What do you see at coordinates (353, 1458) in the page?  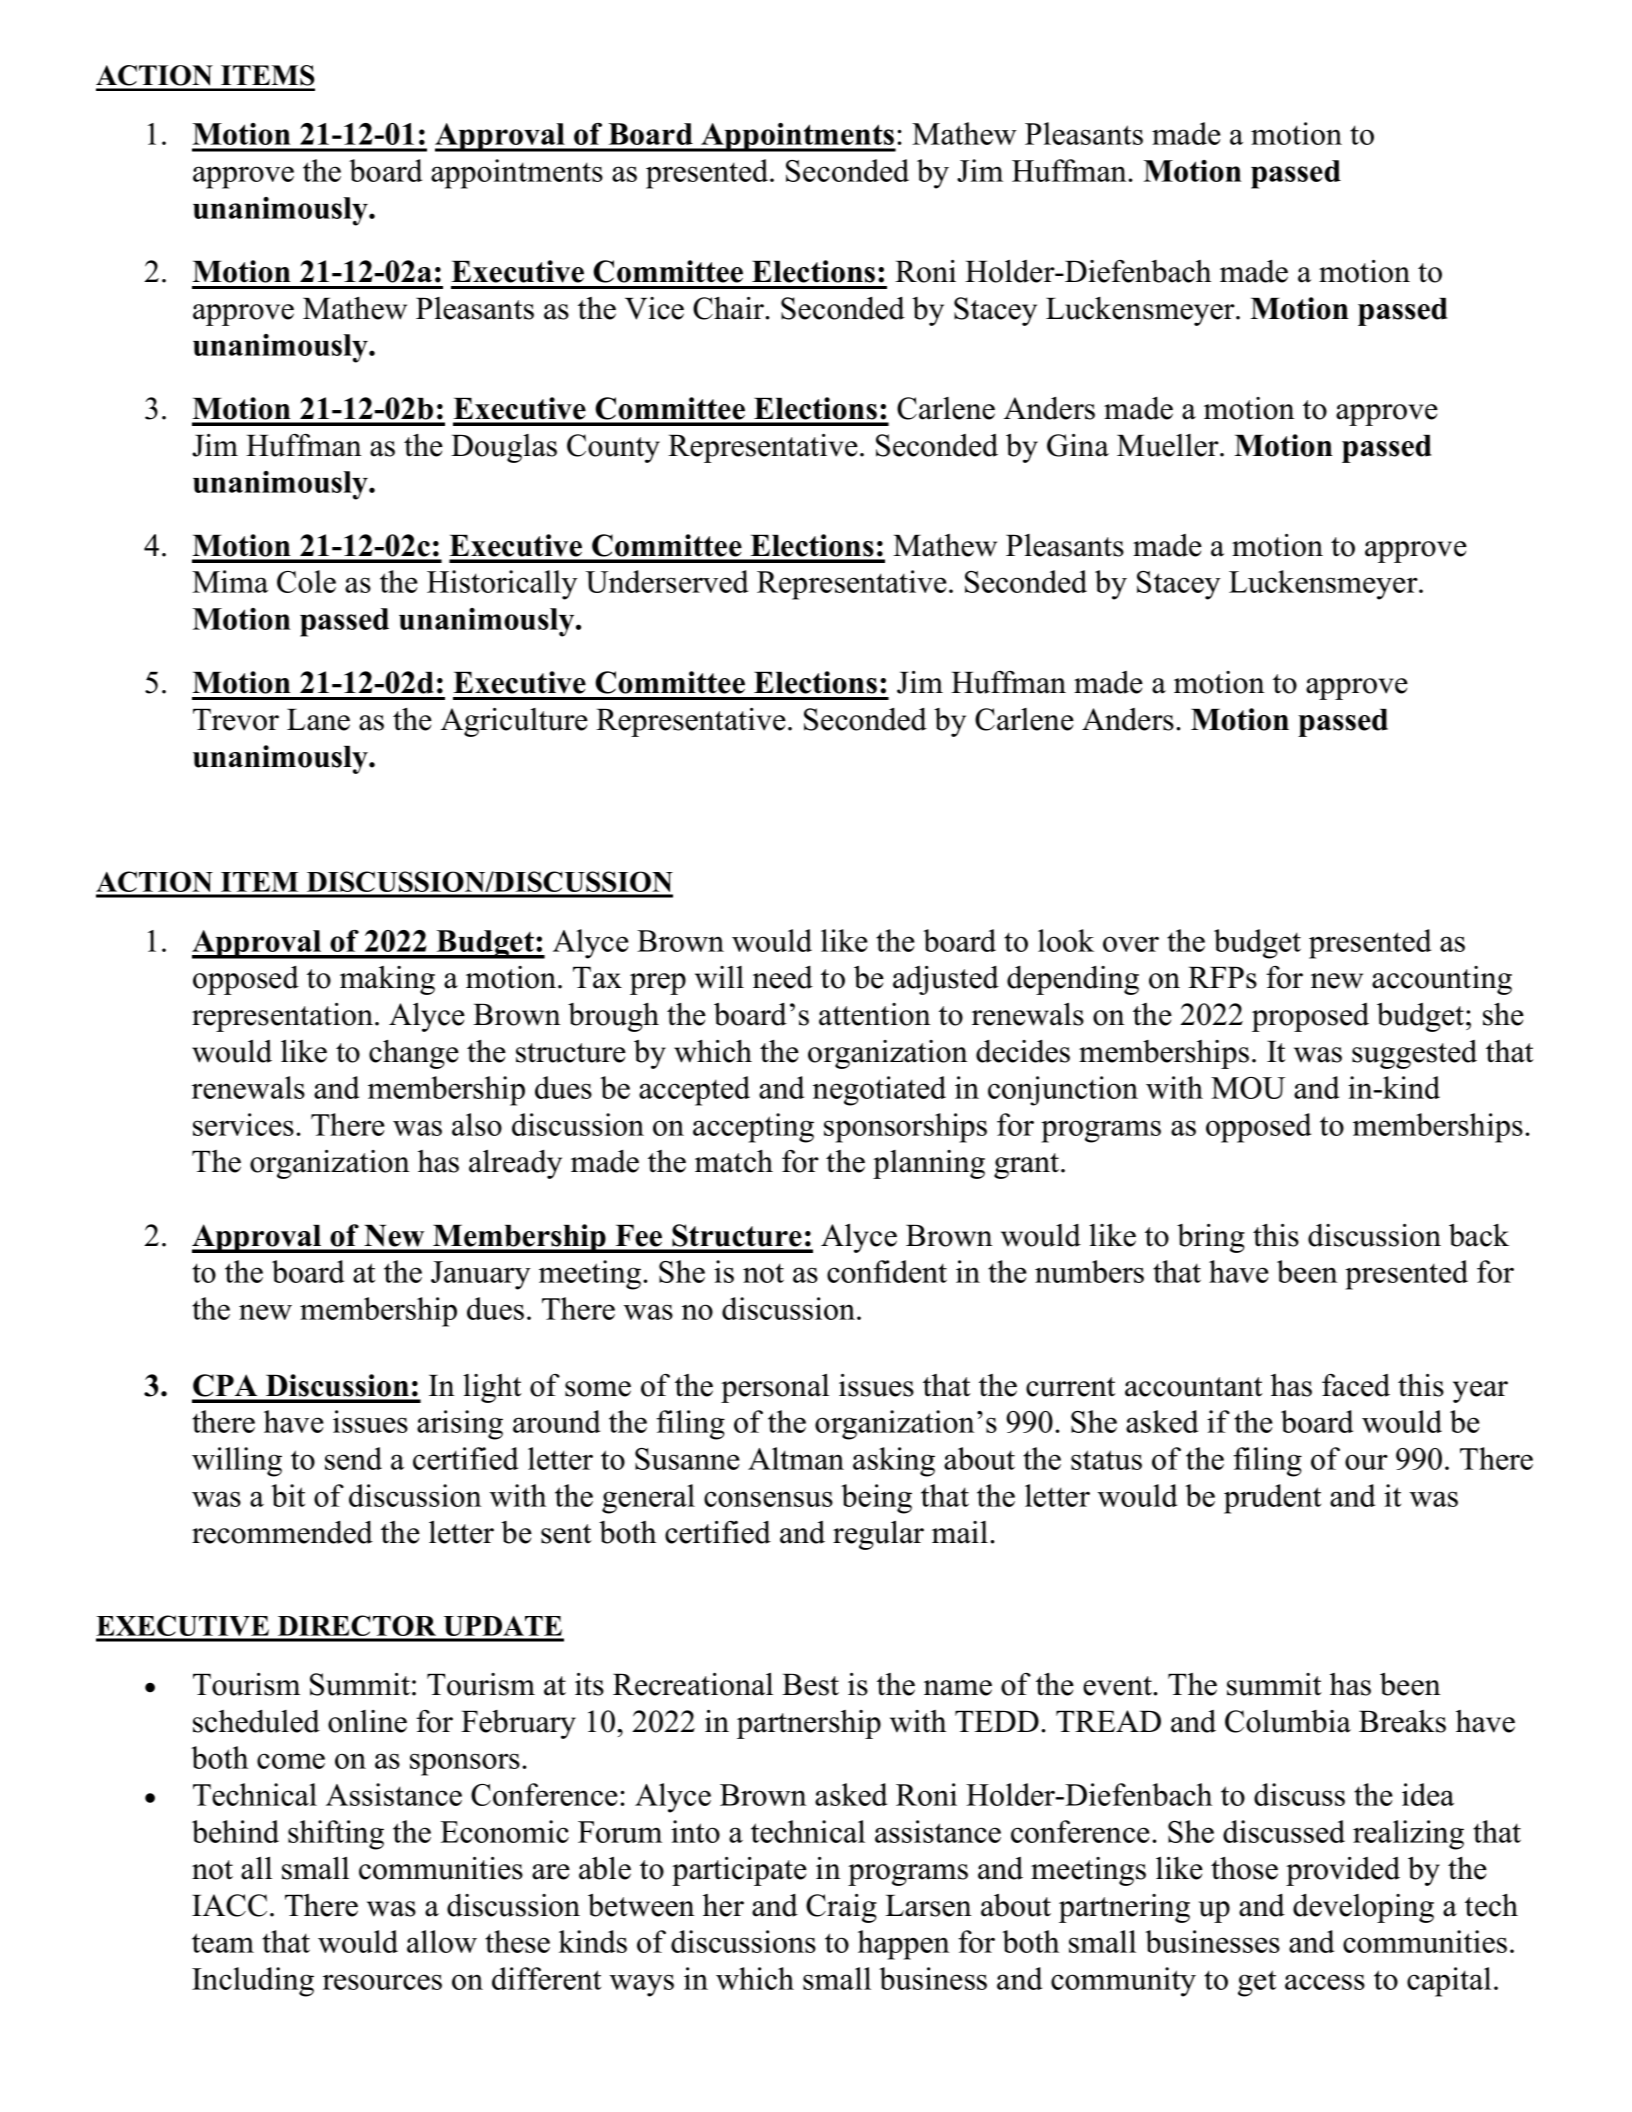 I see `send` at bounding box center [353, 1458].
